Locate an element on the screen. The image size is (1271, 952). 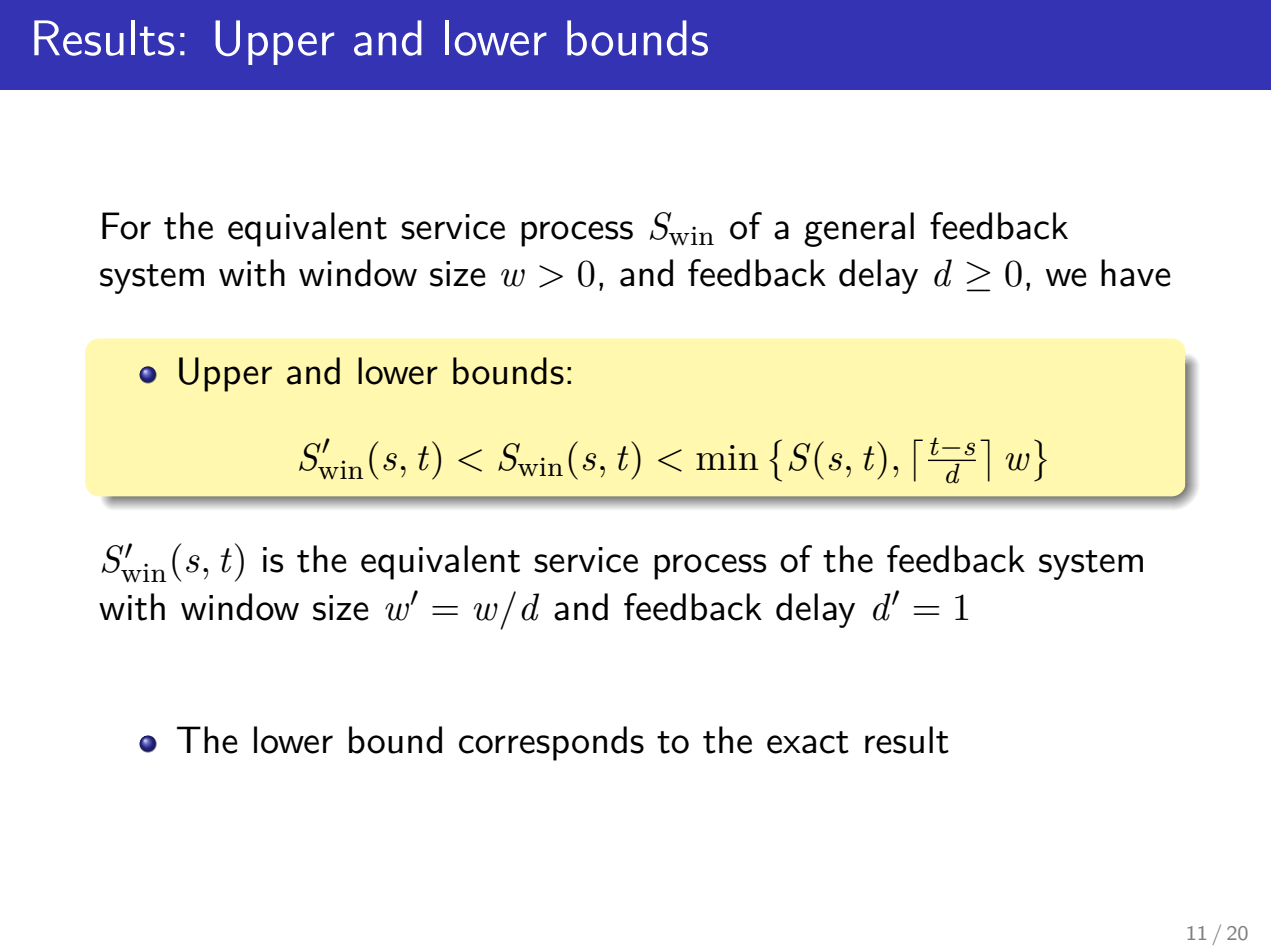
have is located at coordinates (1136, 273).
